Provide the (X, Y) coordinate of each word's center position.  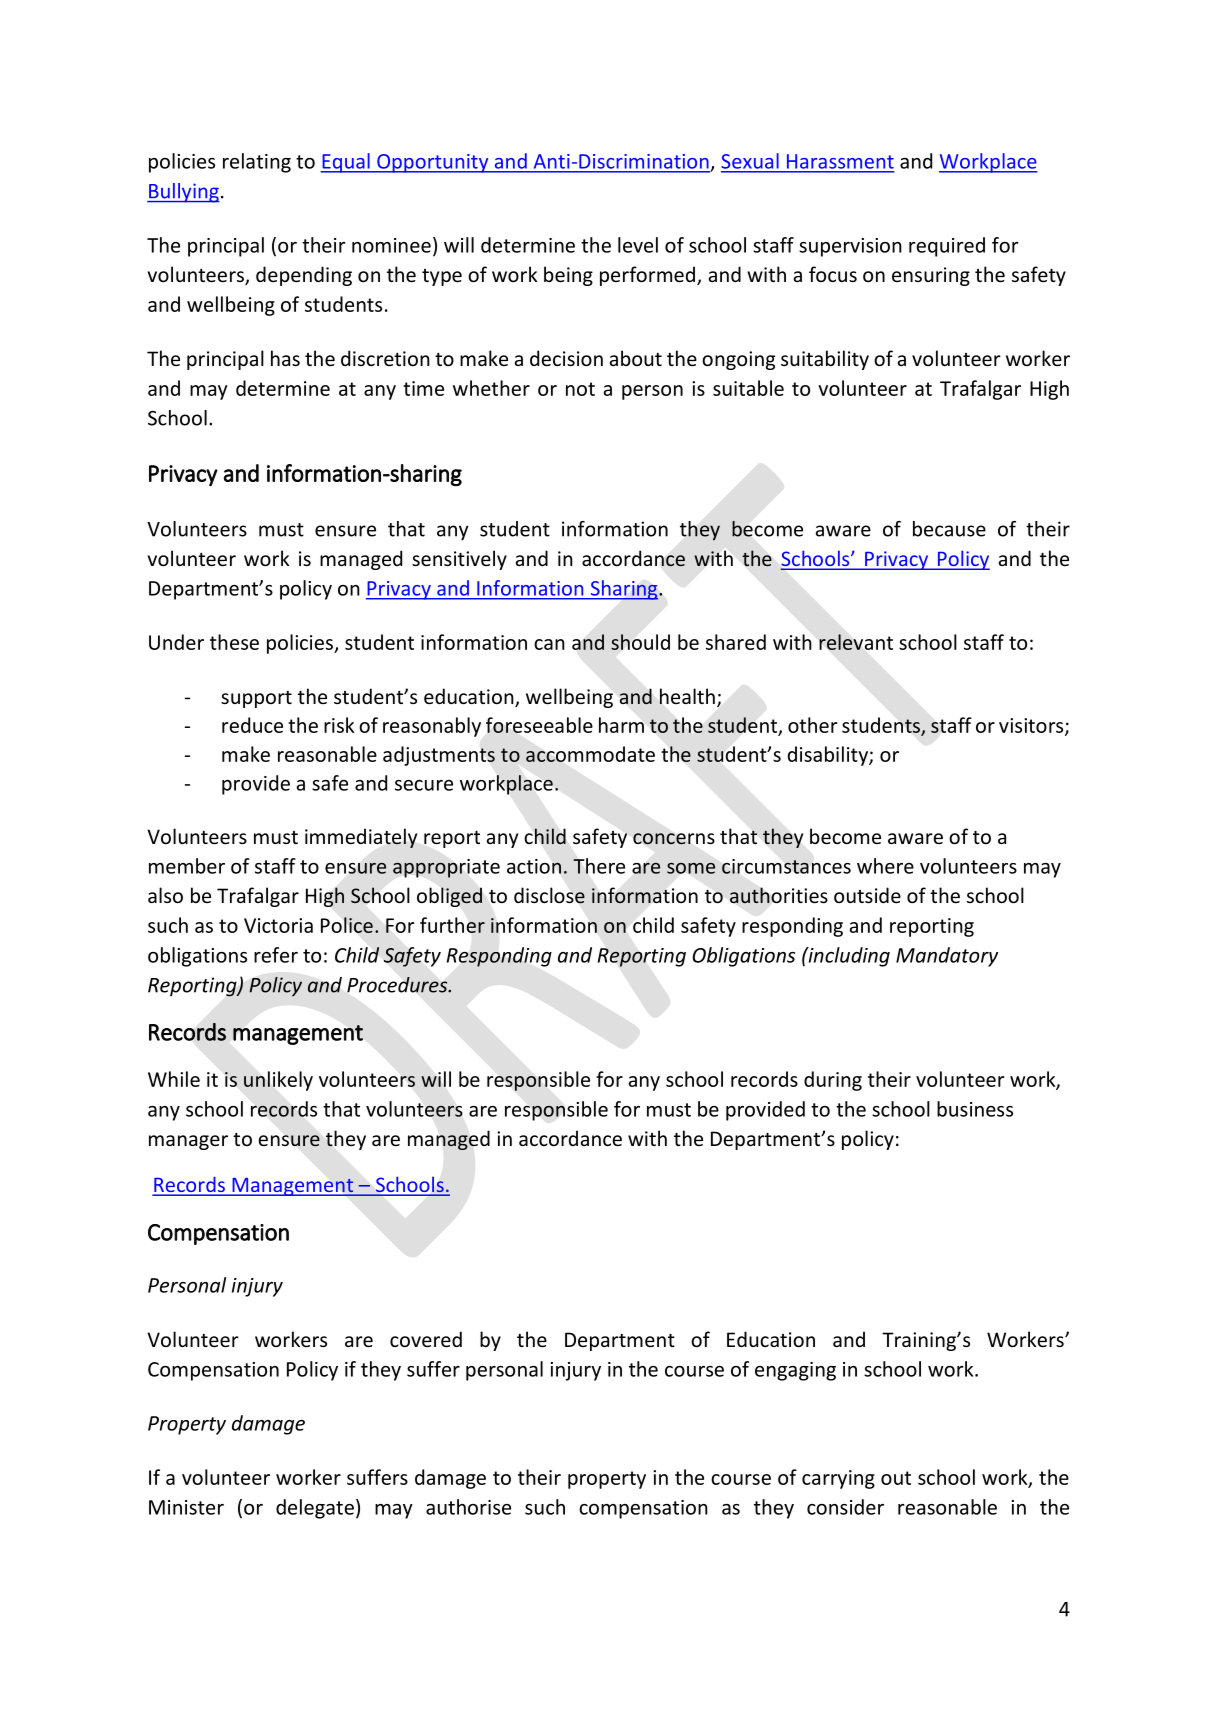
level (638, 245)
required (947, 247)
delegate (315, 1509)
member (187, 866)
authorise (468, 1507)
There (599, 866)
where (885, 866)
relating (257, 163)
